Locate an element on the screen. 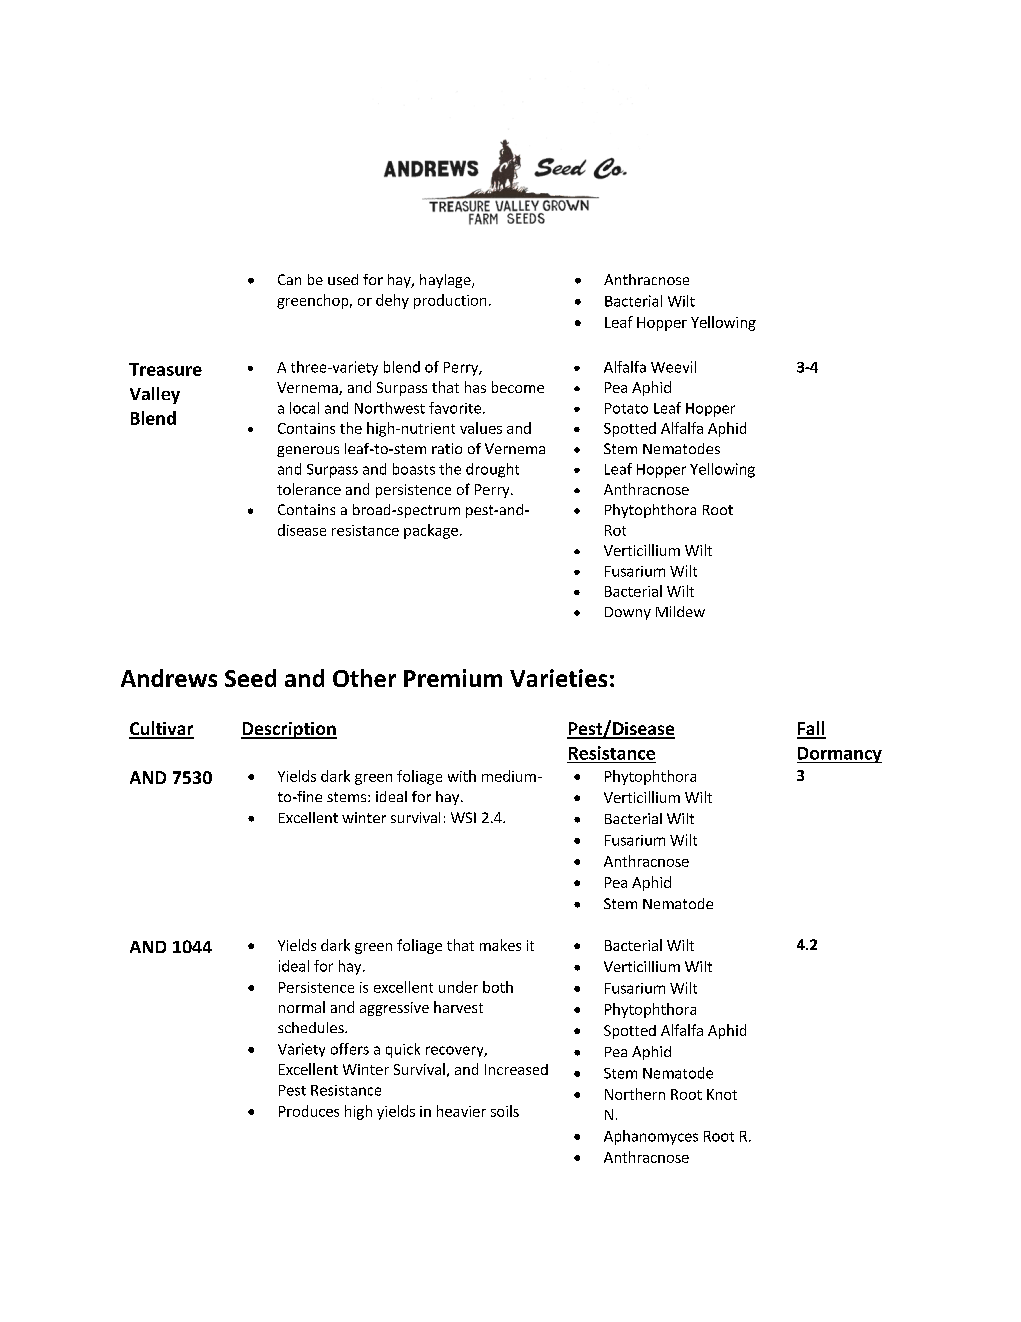 The width and height of the screenshot is (1021, 1322). Fall is located at coordinates (811, 729).
